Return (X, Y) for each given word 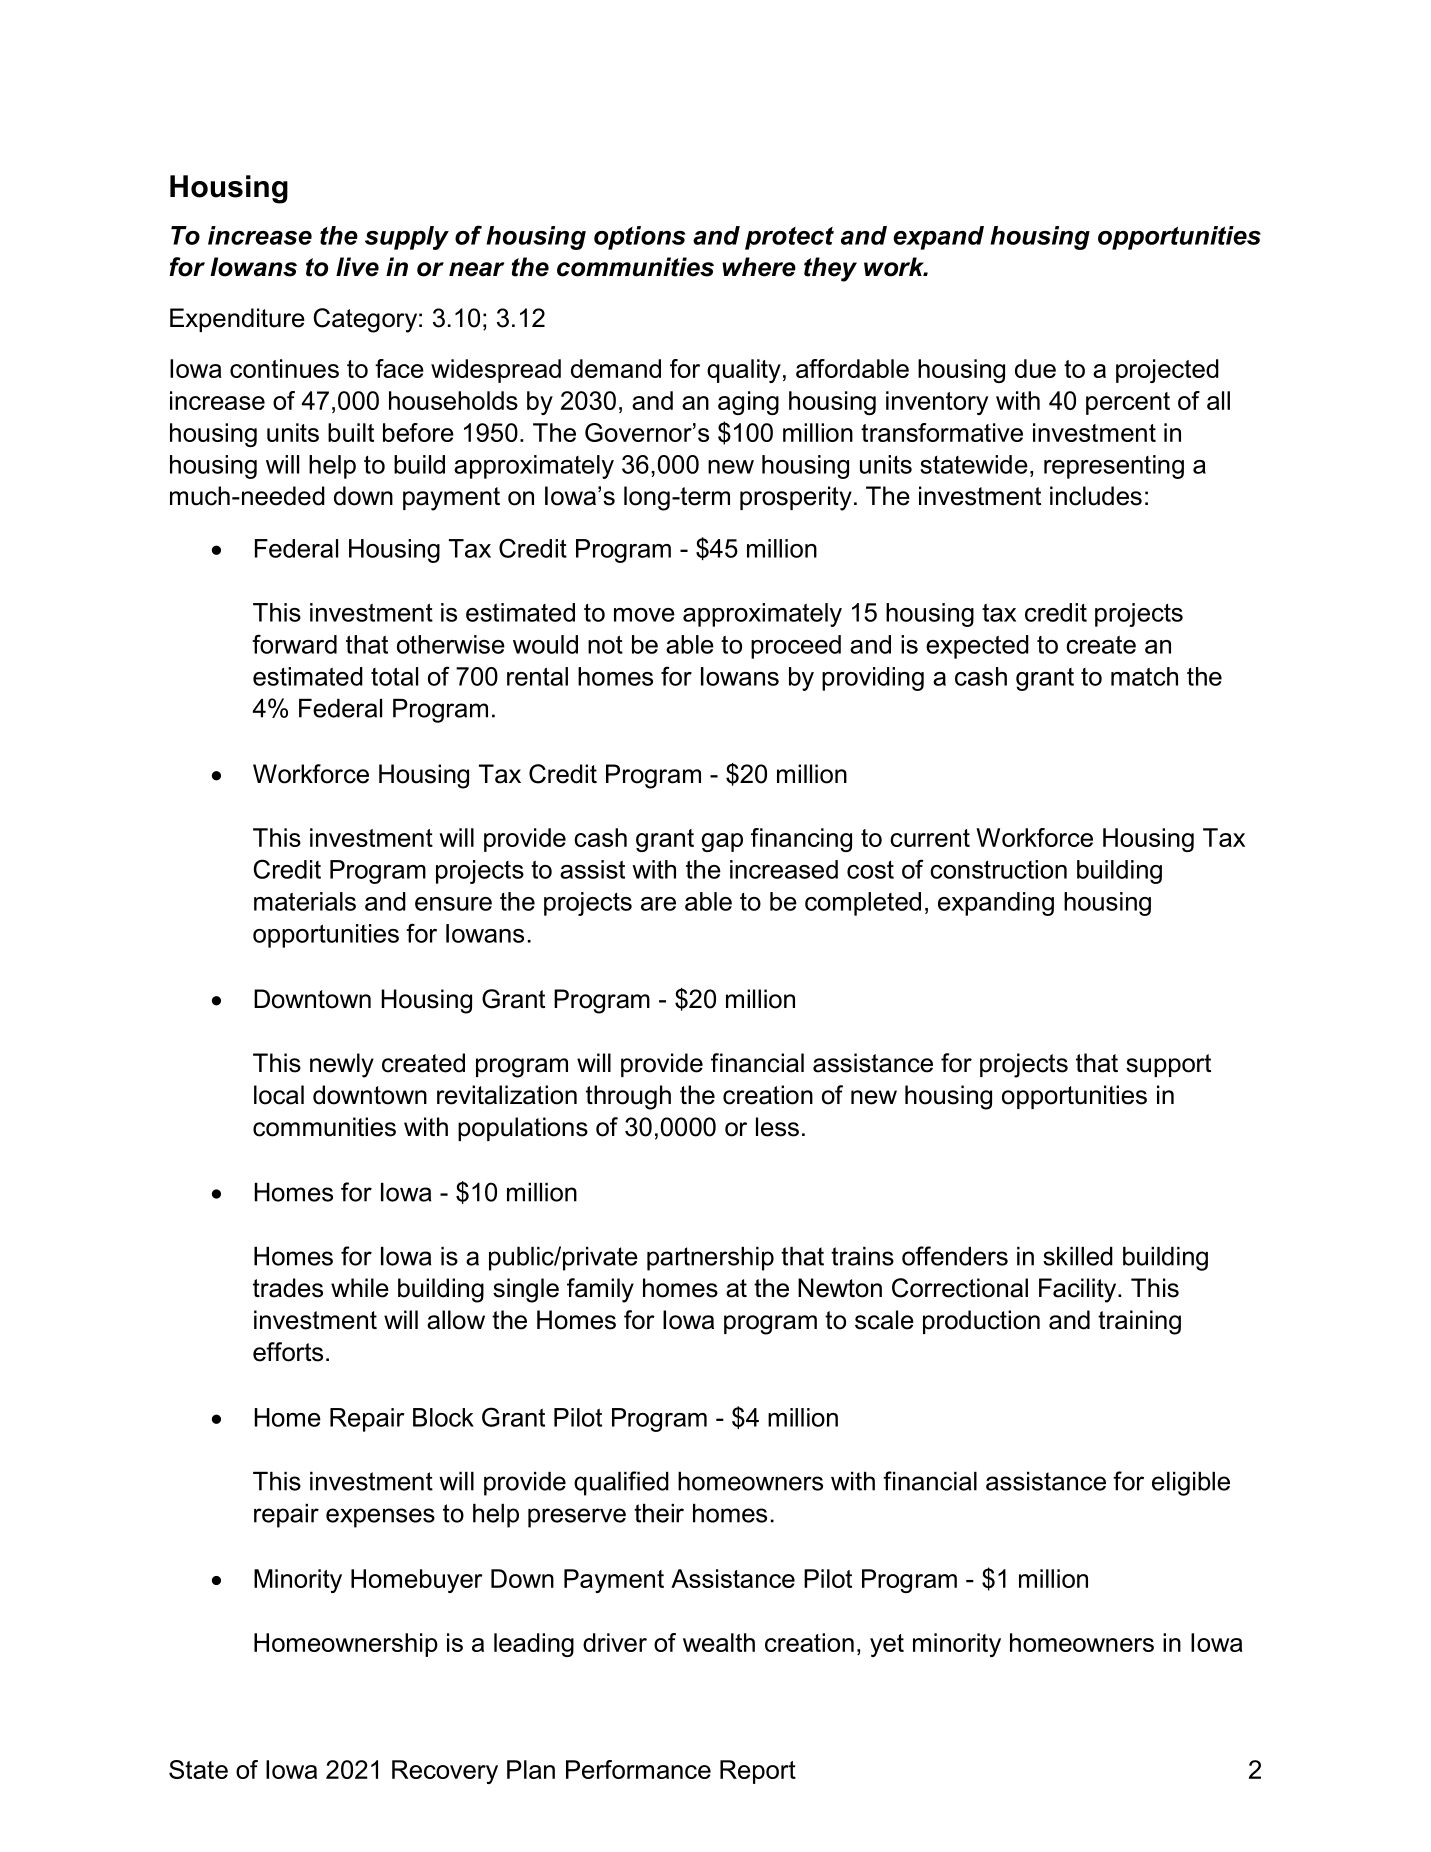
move (644, 615)
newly (342, 1065)
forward (294, 644)
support (1168, 1065)
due (1035, 368)
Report (758, 1772)
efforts (288, 1352)
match (1144, 676)
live (357, 267)
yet (887, 1645)
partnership (710, 1259)
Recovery (445, 1772)
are (658, 904)
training (1139, 1322)
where (759, 267)
